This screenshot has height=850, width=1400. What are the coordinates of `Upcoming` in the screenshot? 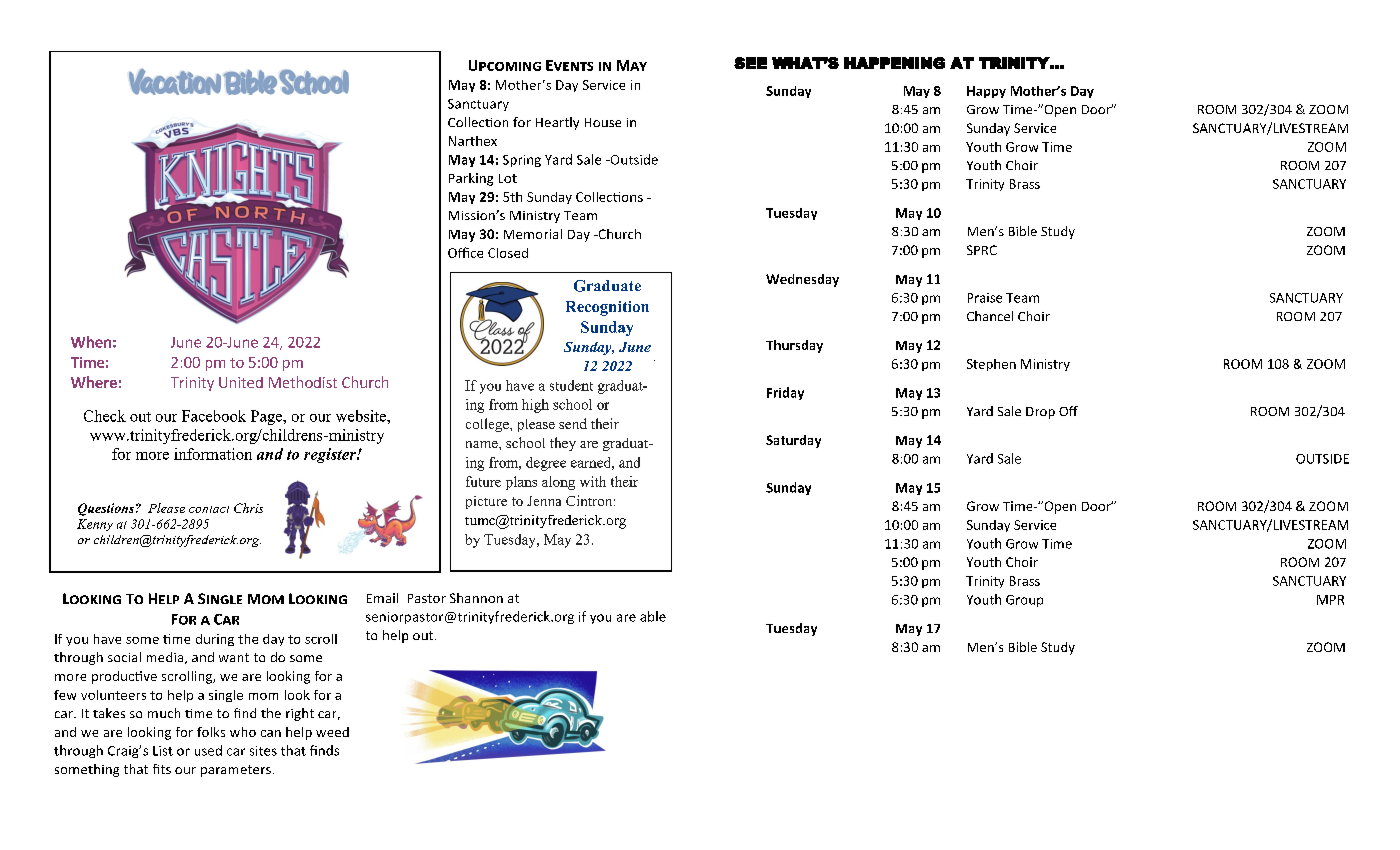 It's located at (505, 65).
